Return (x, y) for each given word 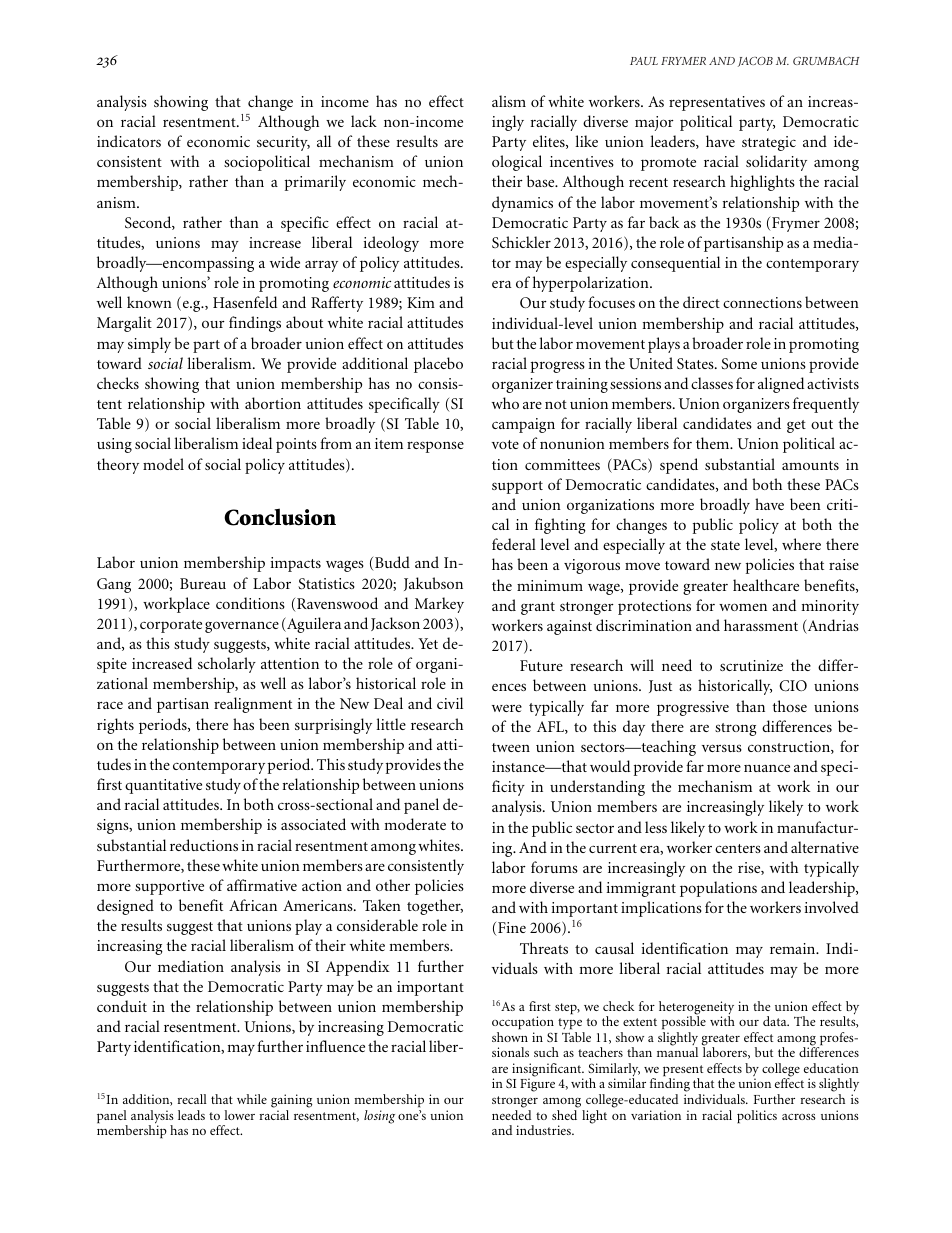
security (283, 143)
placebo (438, 365)
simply (149, 345)
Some (739, 364)
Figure (537, 1085)
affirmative (262, 885)
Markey (439, 605)
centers (738, 848)
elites (550, 142)
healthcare (766, 585)
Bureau (203, 583)
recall (192, 1099)
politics (757, 1117)
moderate (415, 824)
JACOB (755, 62)
